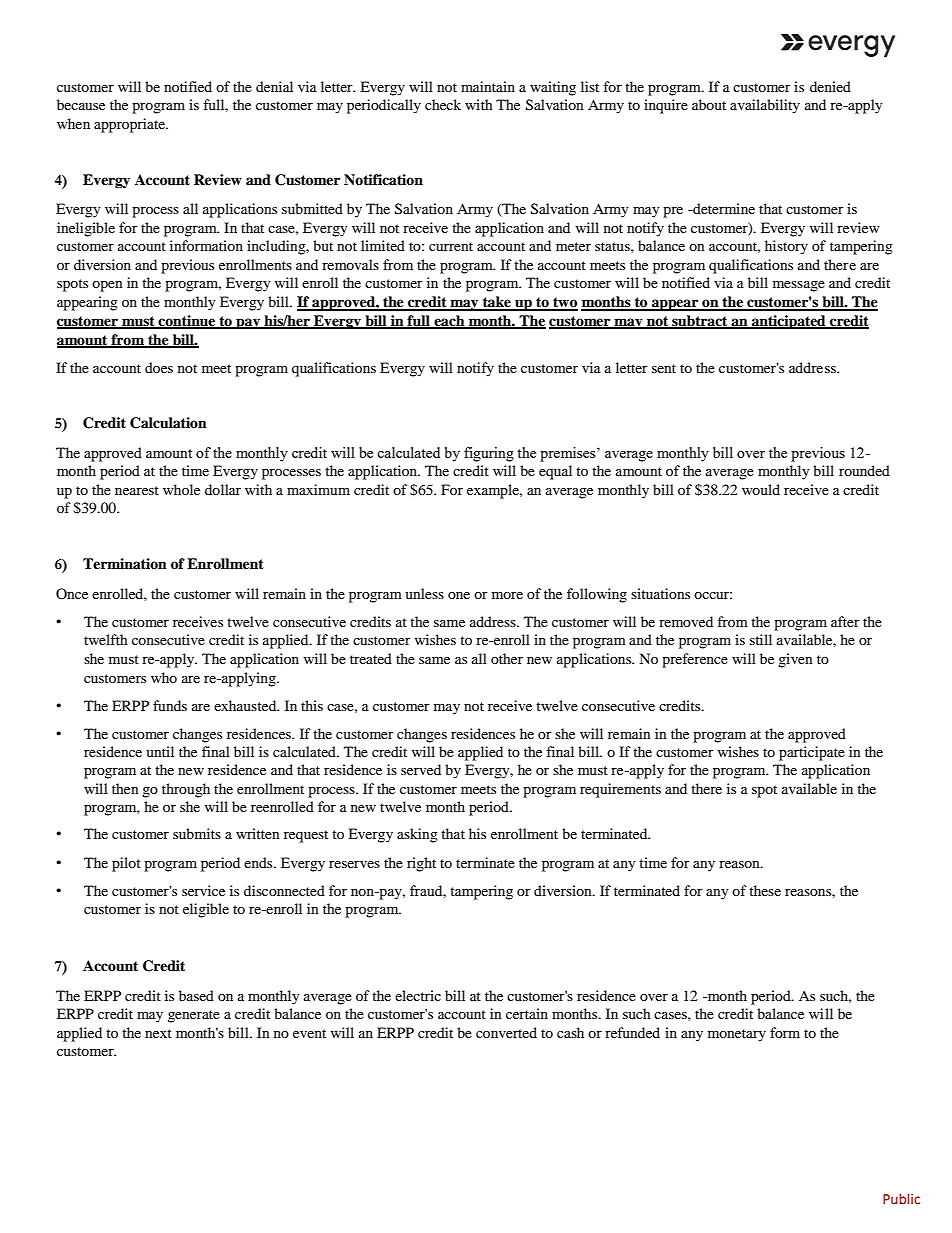 This screenshot has width=952, height=1233. I want to click on check, so click(443, 104).
